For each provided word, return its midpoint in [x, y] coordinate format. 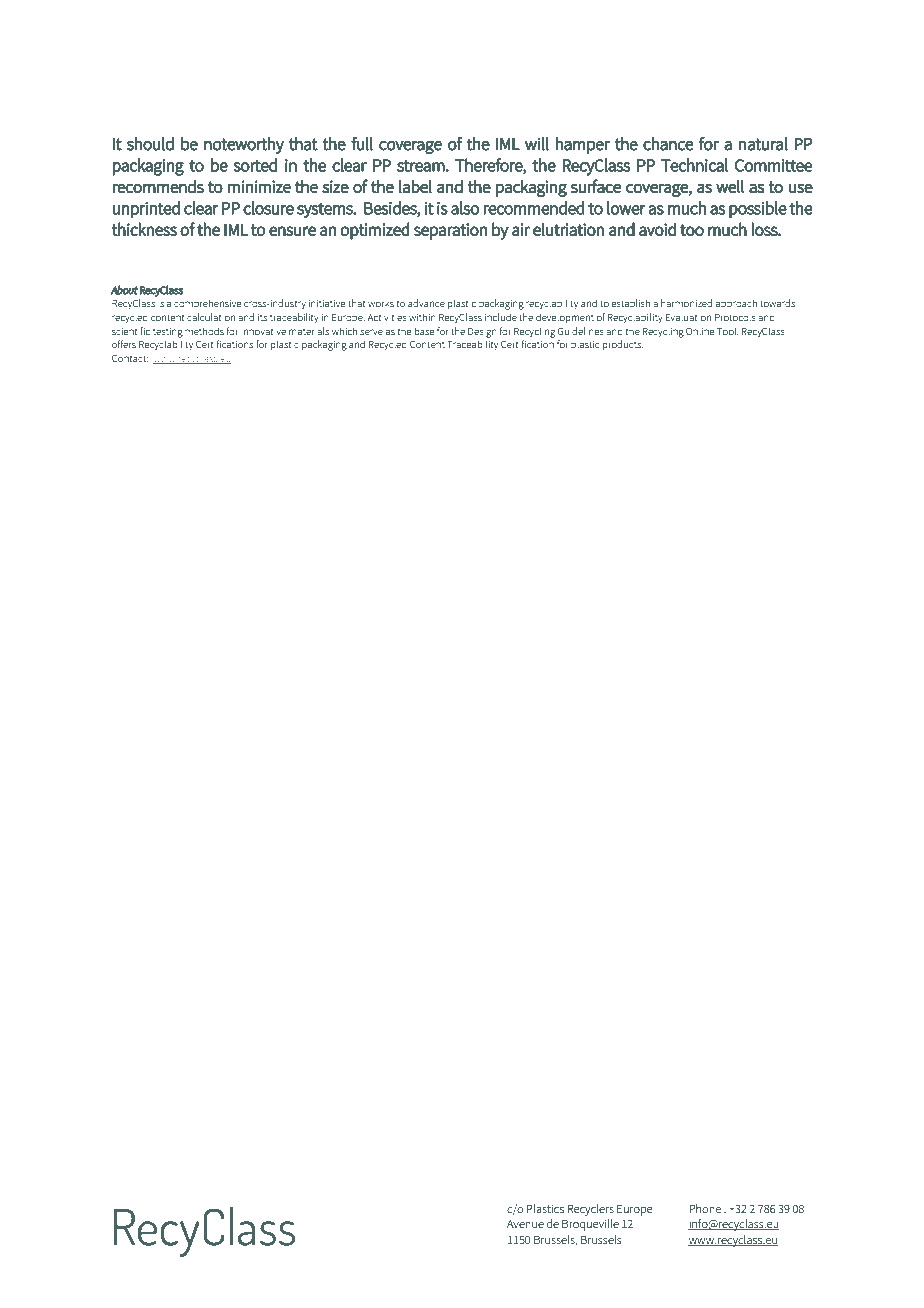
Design [482, 333]
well [730, 186]
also [465, 208]
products [623, 345]
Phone [705, 1208]
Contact [130, 358]
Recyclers [591, 1210]
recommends [158, 186]
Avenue [525, 1224]
